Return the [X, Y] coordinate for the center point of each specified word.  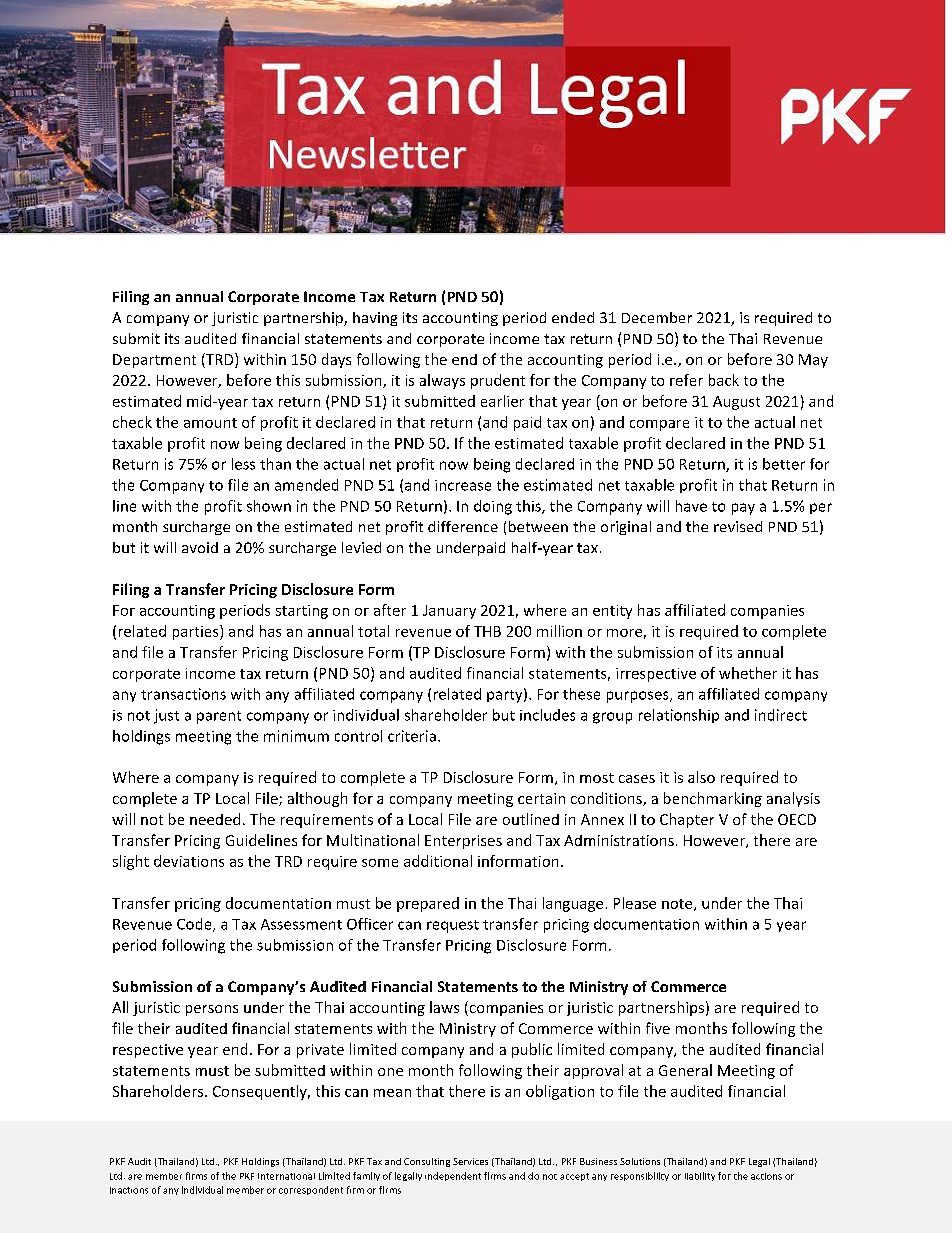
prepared [428, 904]
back [724, 380]
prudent [498, 381]
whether [748, 673]
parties [197, 632]
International [286, 1176]
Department [154, 361]
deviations [189, 861]
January [449, 612]
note [678, 905]
